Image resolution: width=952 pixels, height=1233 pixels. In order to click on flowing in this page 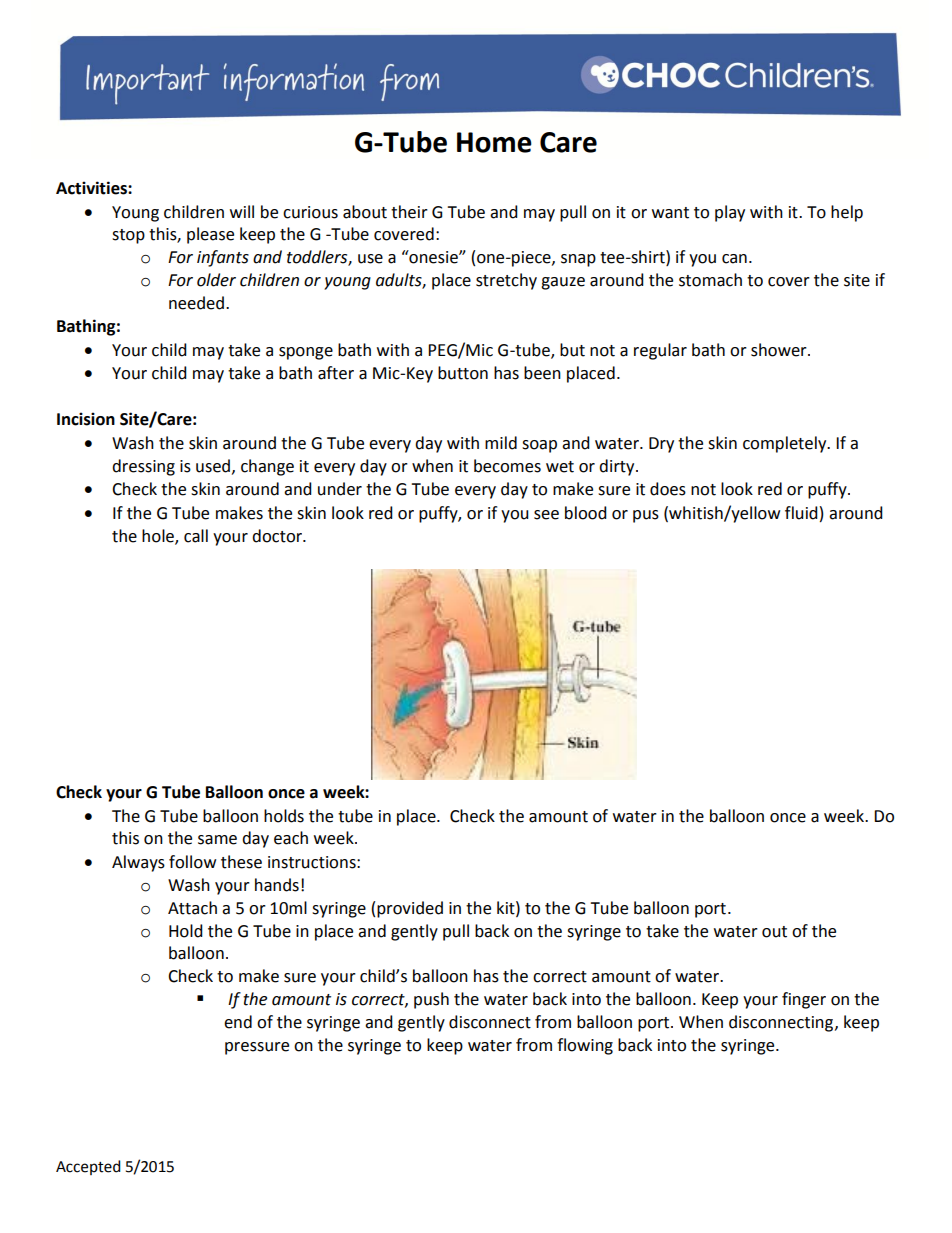, I will do `click(585, 1046)`.
